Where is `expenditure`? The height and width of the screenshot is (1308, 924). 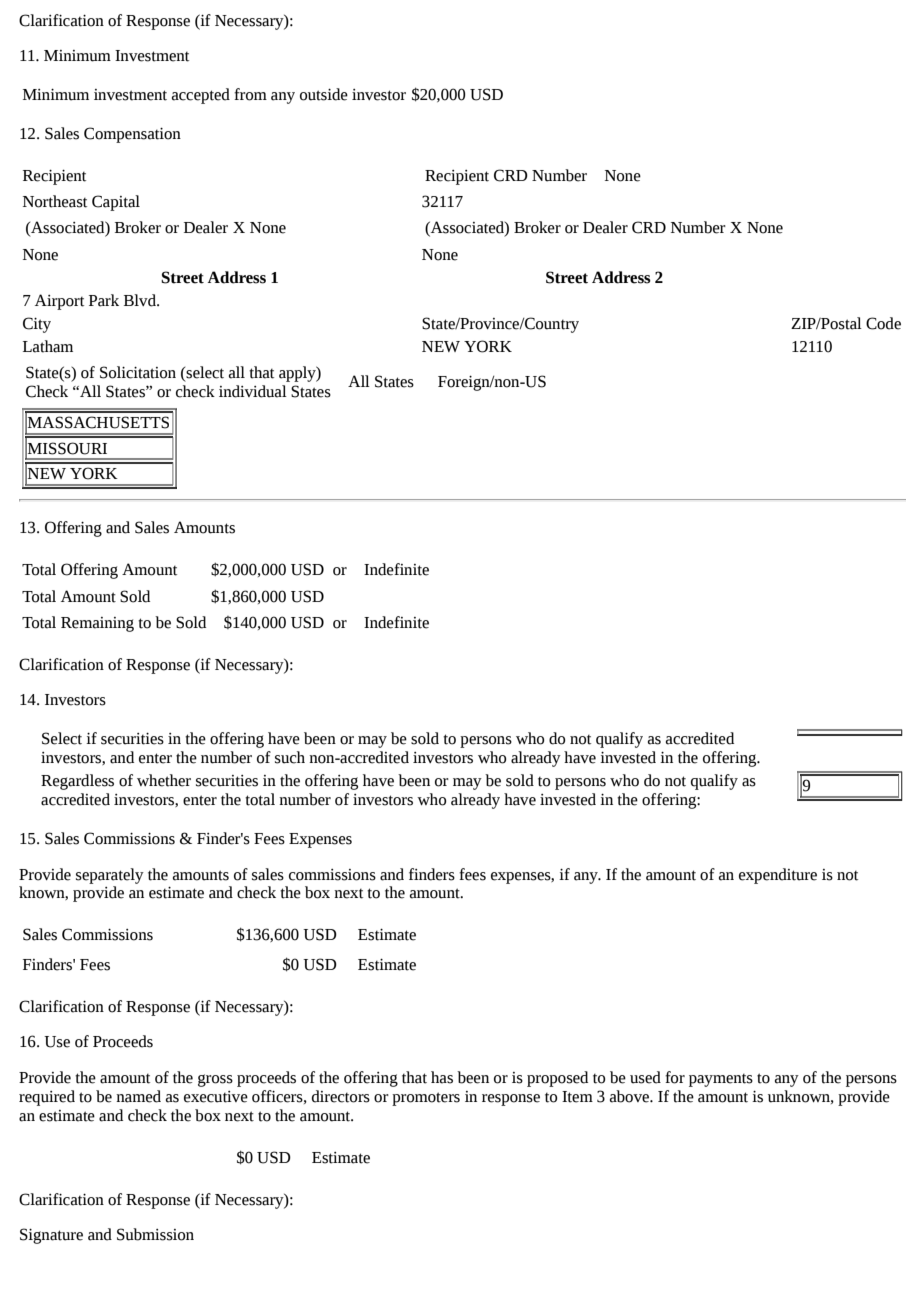 expenditure is located at coordinates (778, 876).
